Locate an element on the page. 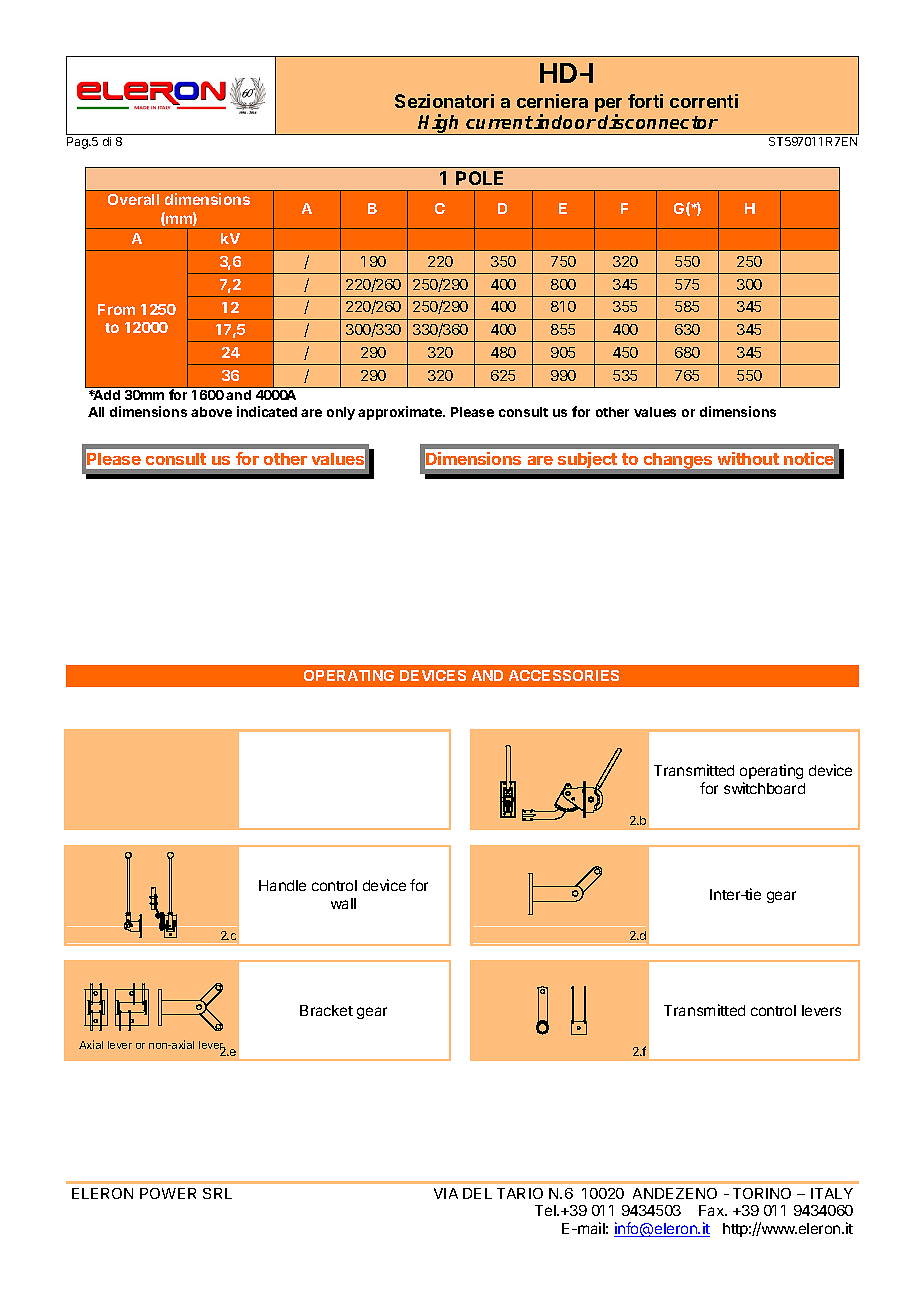 The width and height of the document is (924, 1308). without is located at coordinates (748, 458).
